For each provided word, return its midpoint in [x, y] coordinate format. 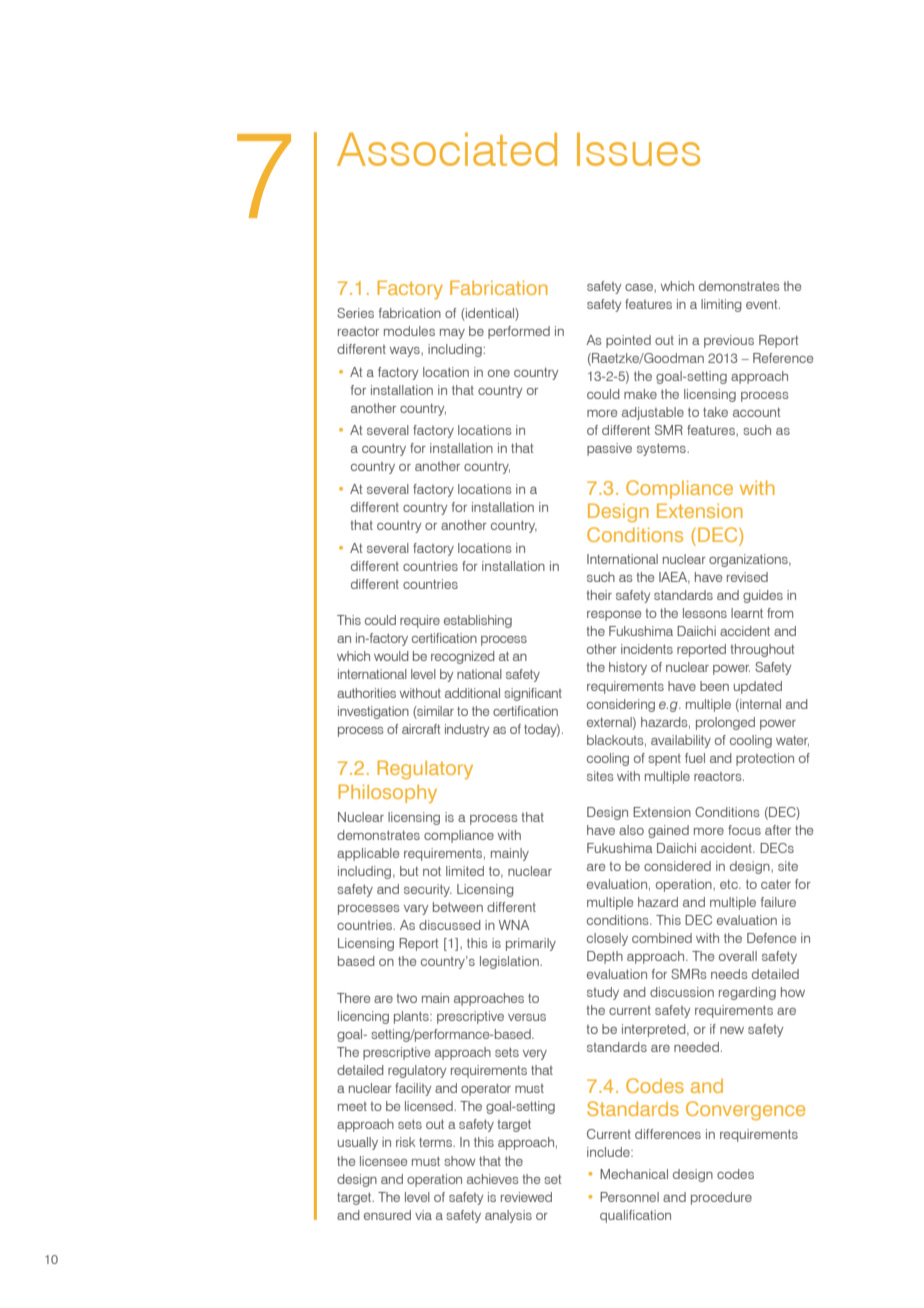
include [609, 1152]
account [757, 412]
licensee [383, 1161]
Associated [447, 149]
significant [533, 694]
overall [738, 956]
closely [607, 939]
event [763, 304]
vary [416, 910]
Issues [638, 149]
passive [609, 449]
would [391, 656]
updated [758, 687]
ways [406, 352]
